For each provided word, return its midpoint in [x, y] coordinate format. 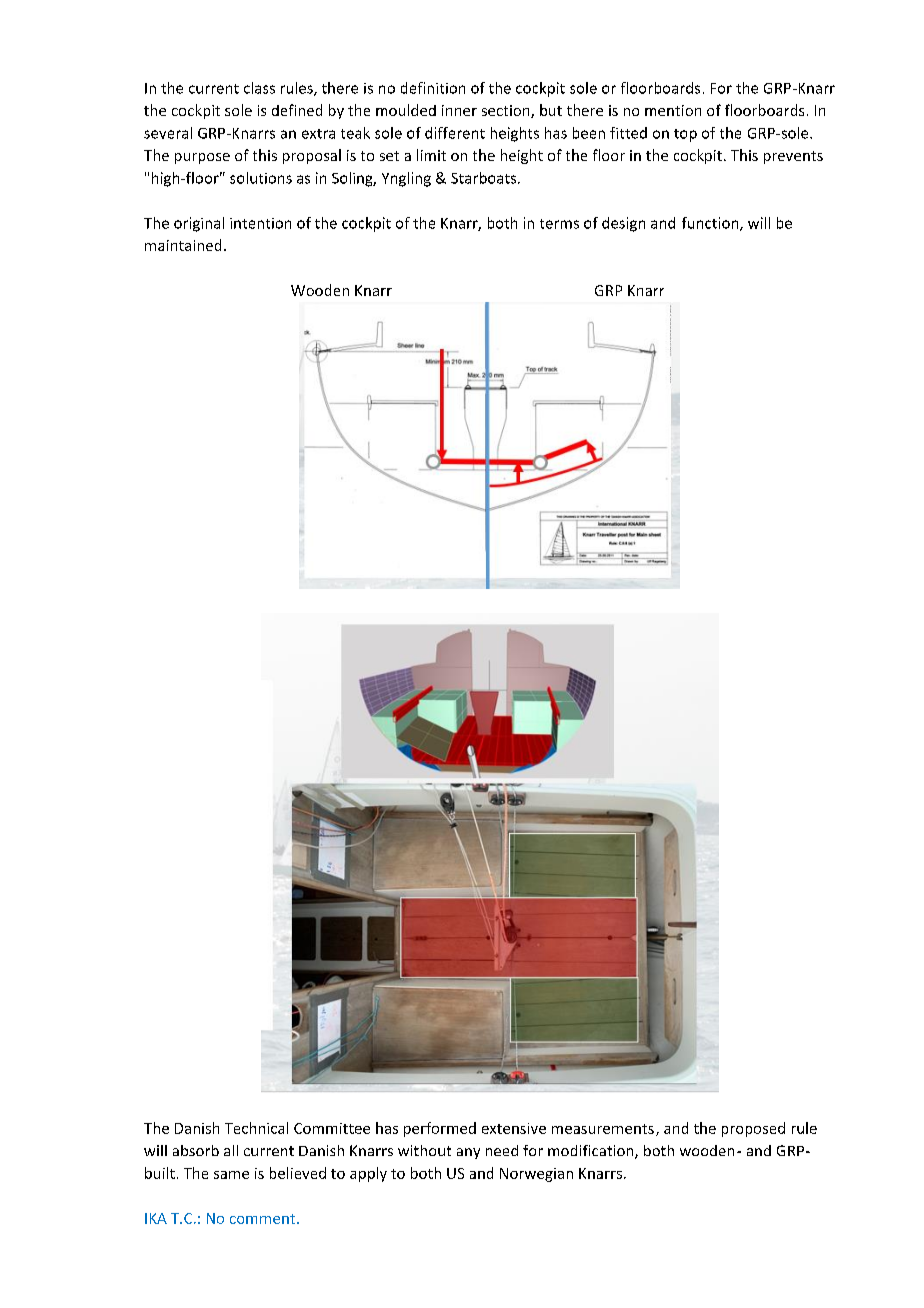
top [685, 135]
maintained [183, 245]
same [231, 1175]
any [468, 1153]
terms [559, 224]
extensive [514, 1128]
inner [459, 110]
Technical [256, 1128]
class [259, 88]
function [711, 224]
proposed [753, 1129]
